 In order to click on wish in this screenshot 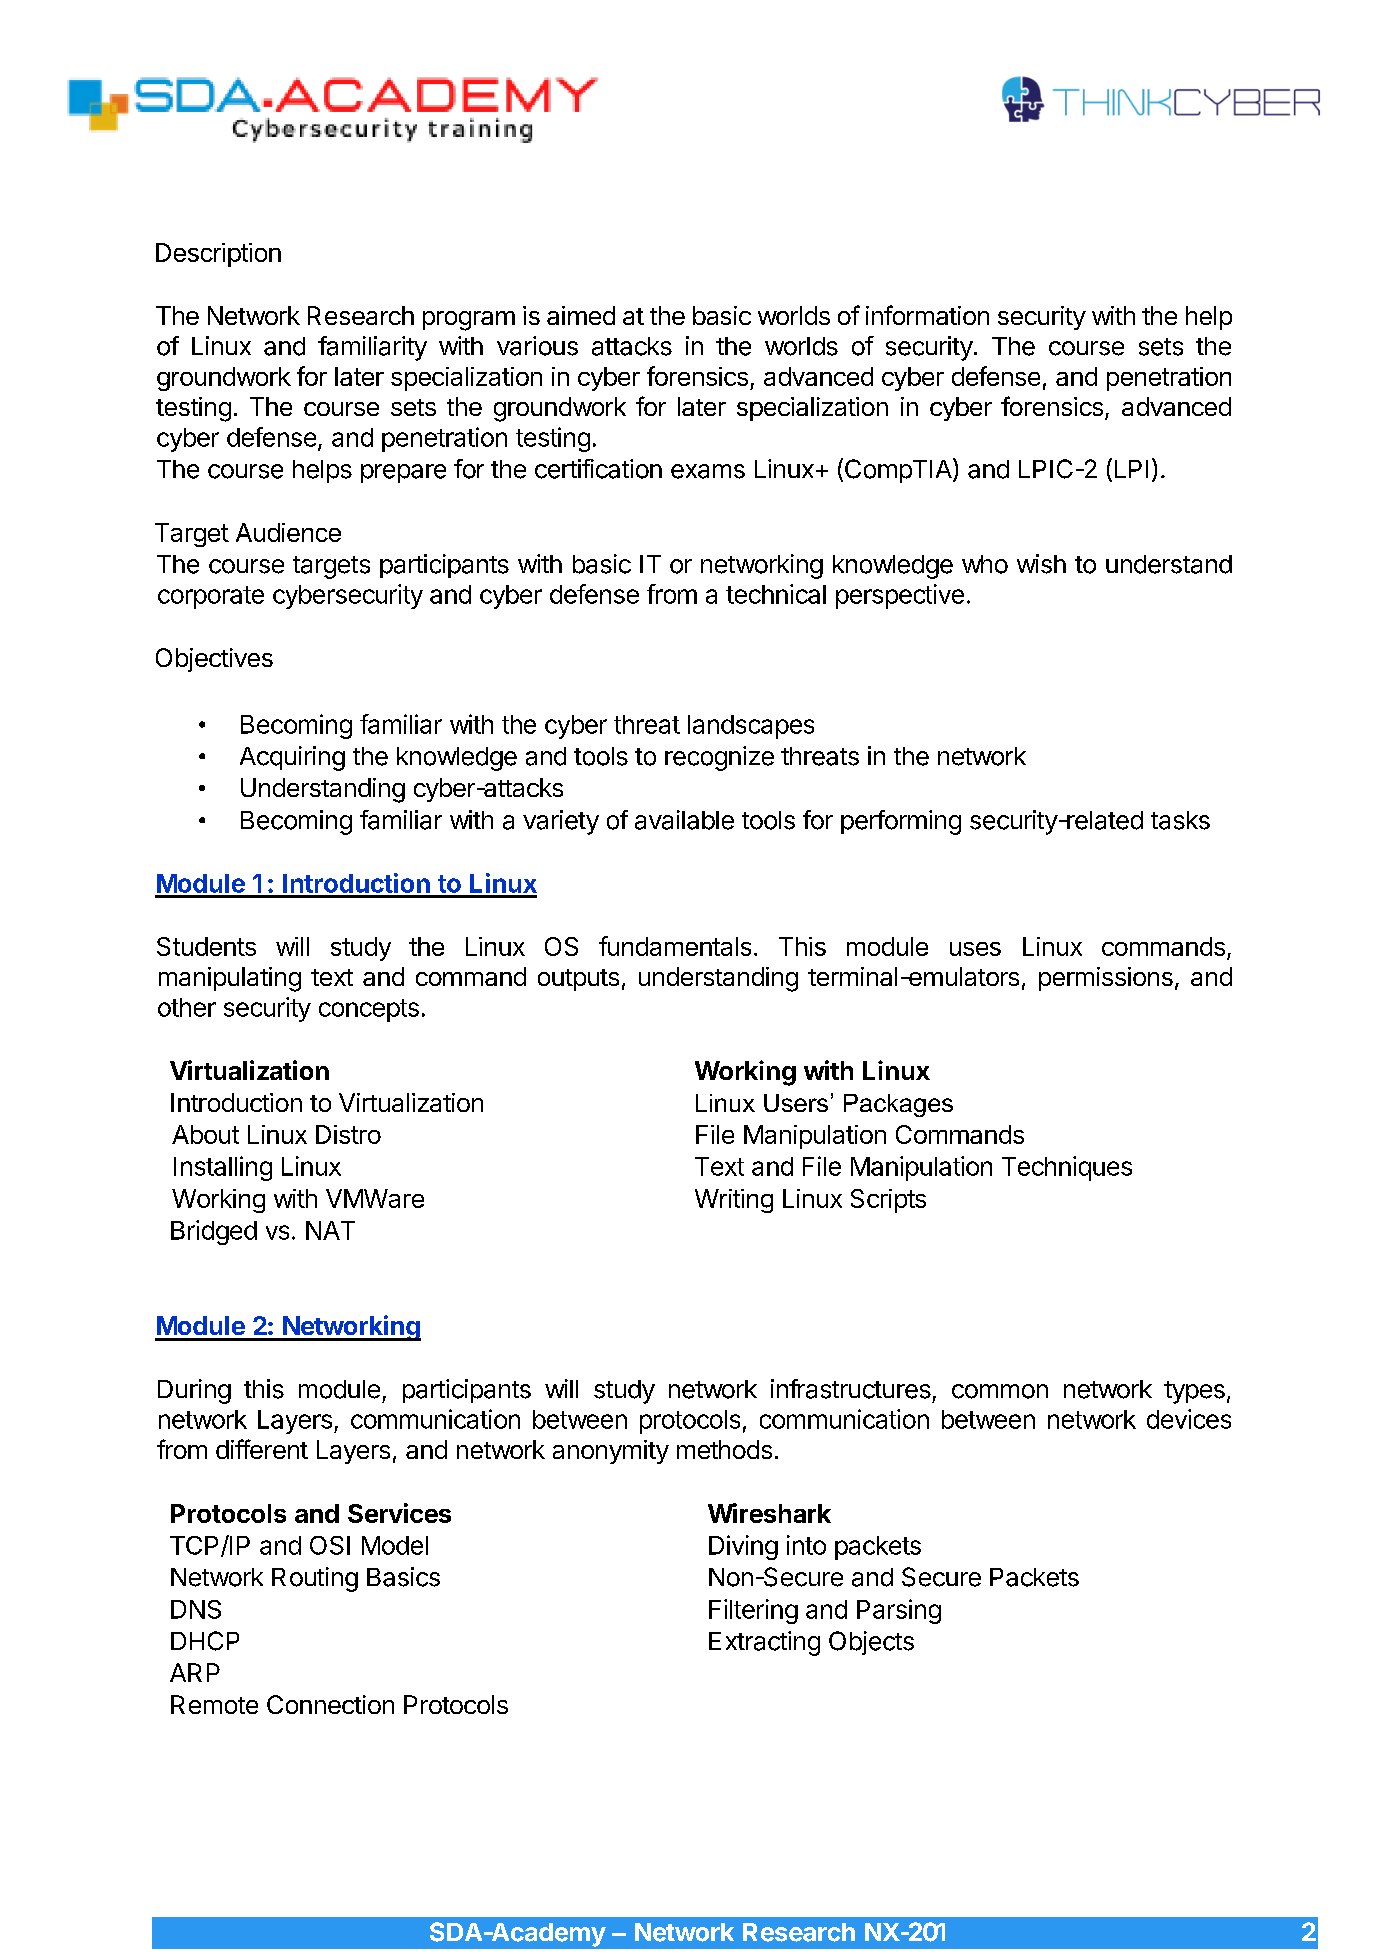, I will do `click(1041, 564)`.
